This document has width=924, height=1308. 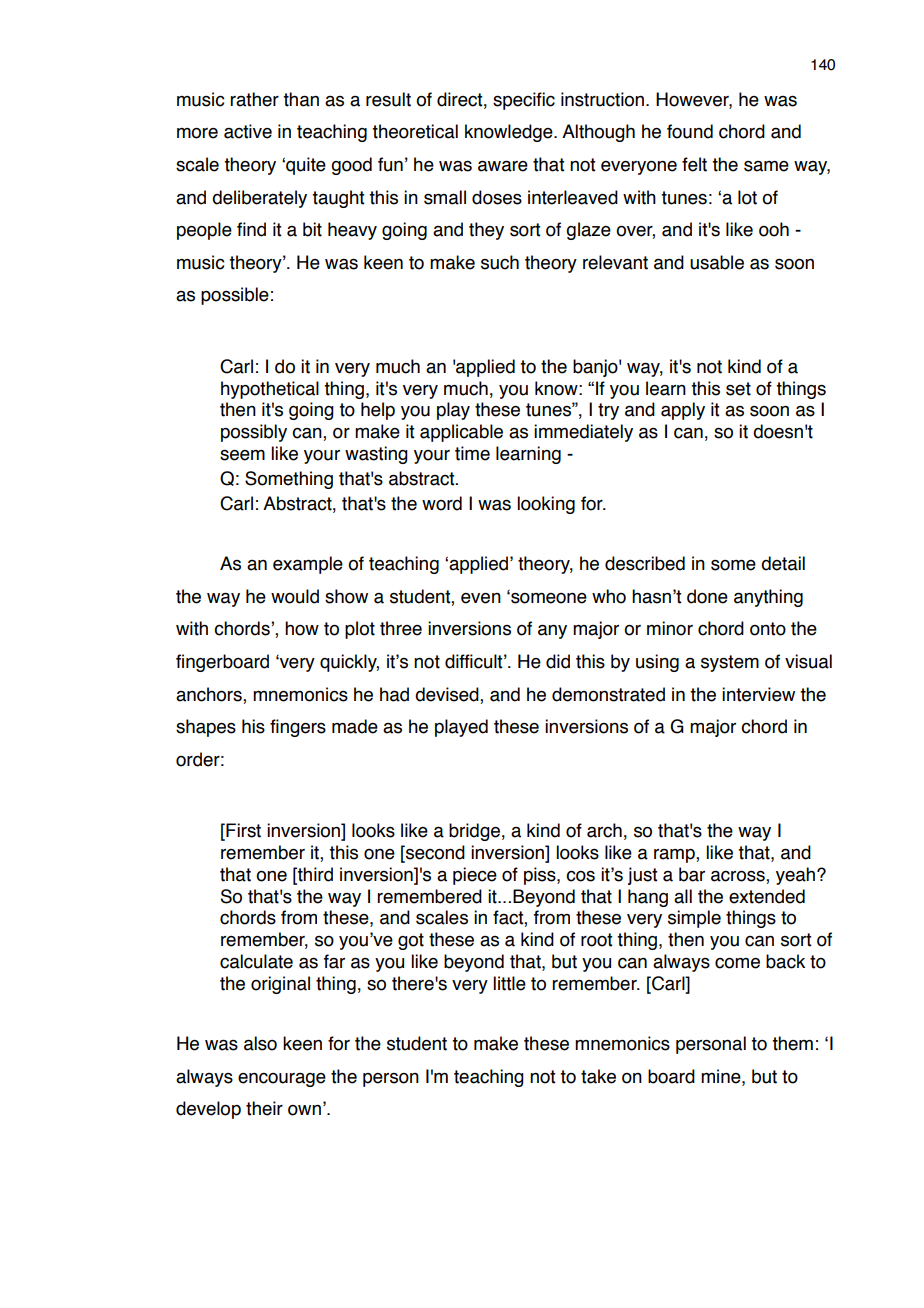 I want to click on encourage, so click(x=282, y=1080).
